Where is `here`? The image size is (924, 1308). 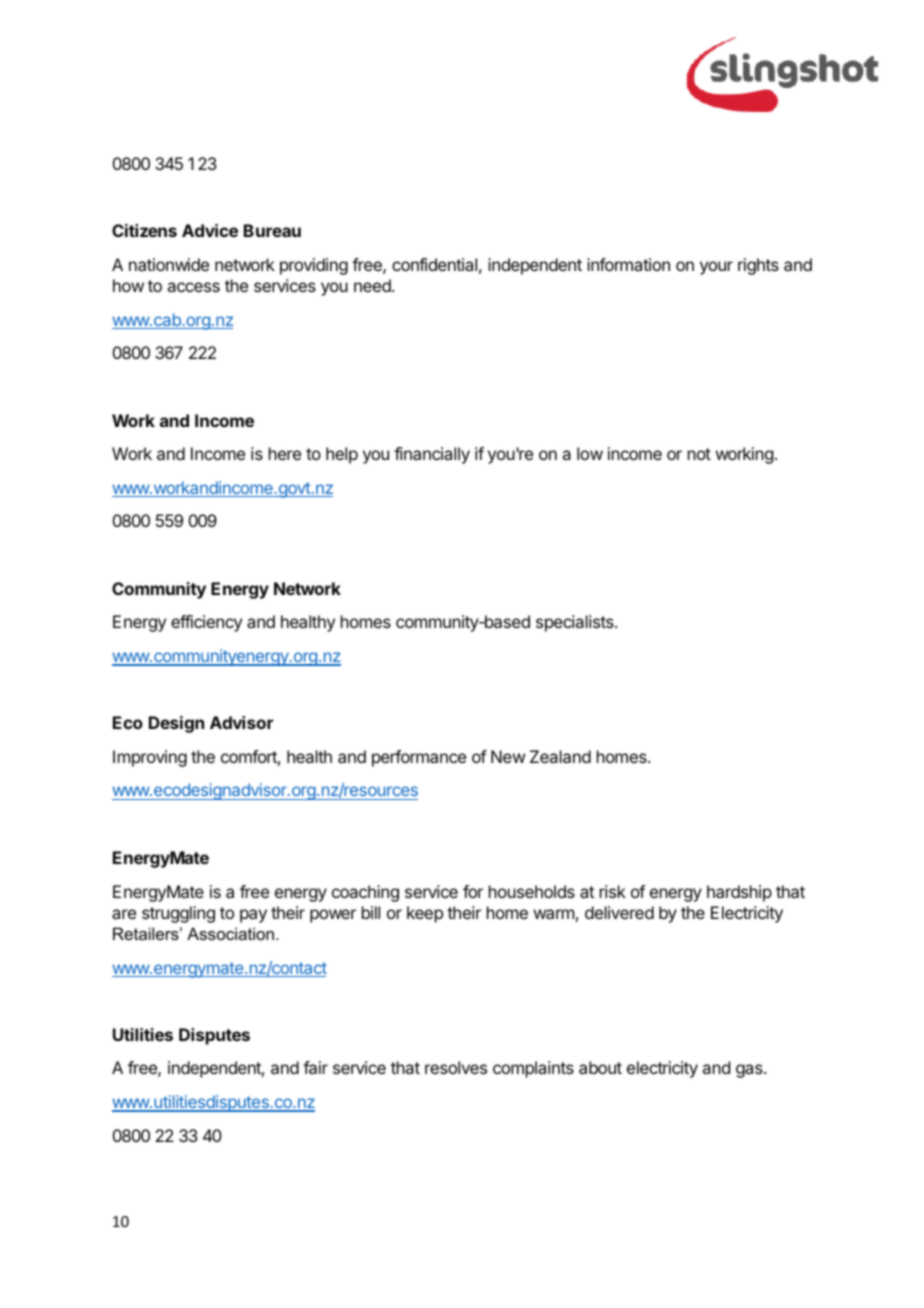
here is located at coordinates (285, 453).
